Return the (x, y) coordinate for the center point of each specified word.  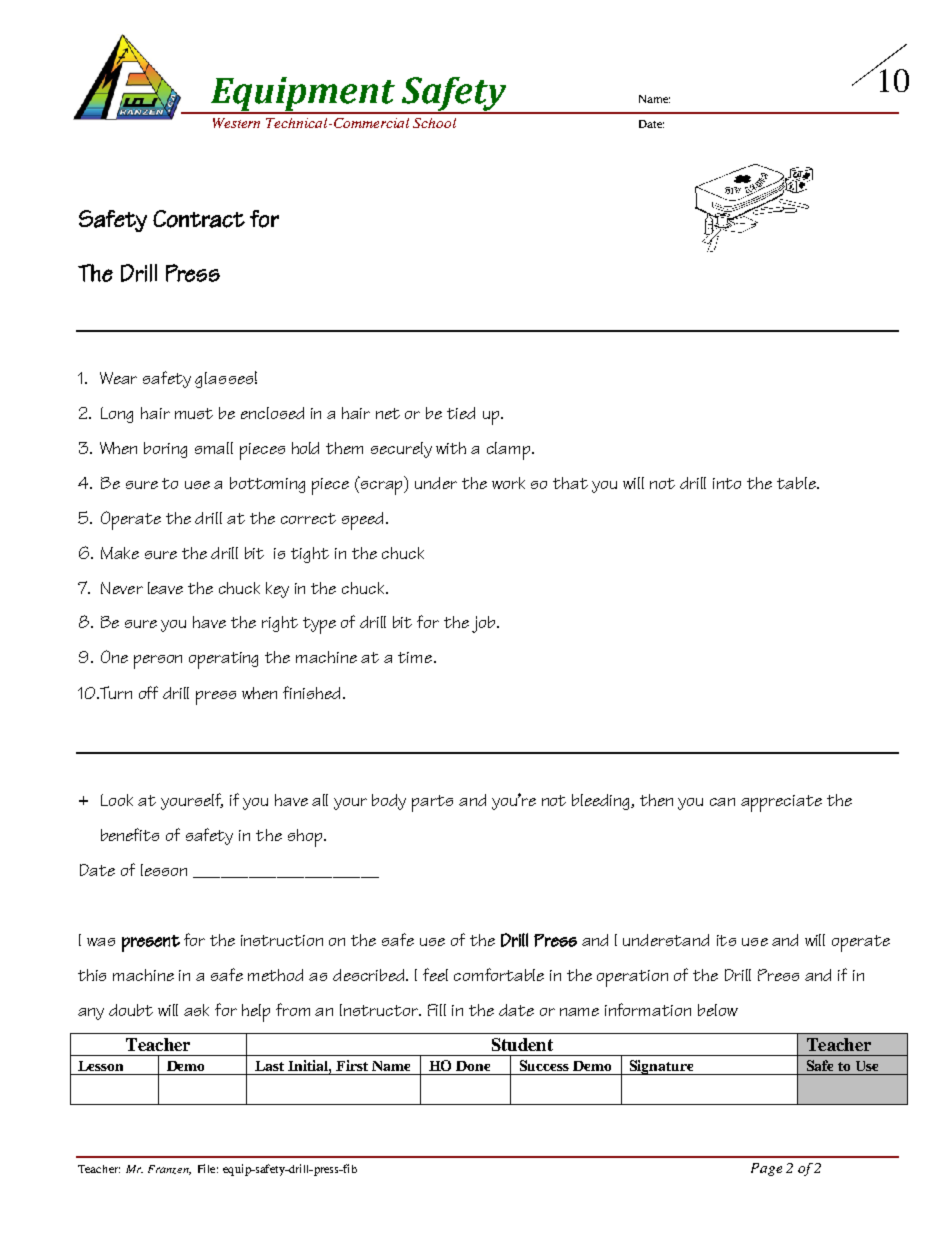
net (388, 413)
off (148, 692)
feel (435, 974)
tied (461, 413)
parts (432, 803)
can (722, 802)
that (570, 483)
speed (364, 521)
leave (165, 588)
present (151, 943)
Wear (118, 378)
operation (632, 978)
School (434, 123)
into (727, 483)
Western (236, 123)
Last (269, 1066)
